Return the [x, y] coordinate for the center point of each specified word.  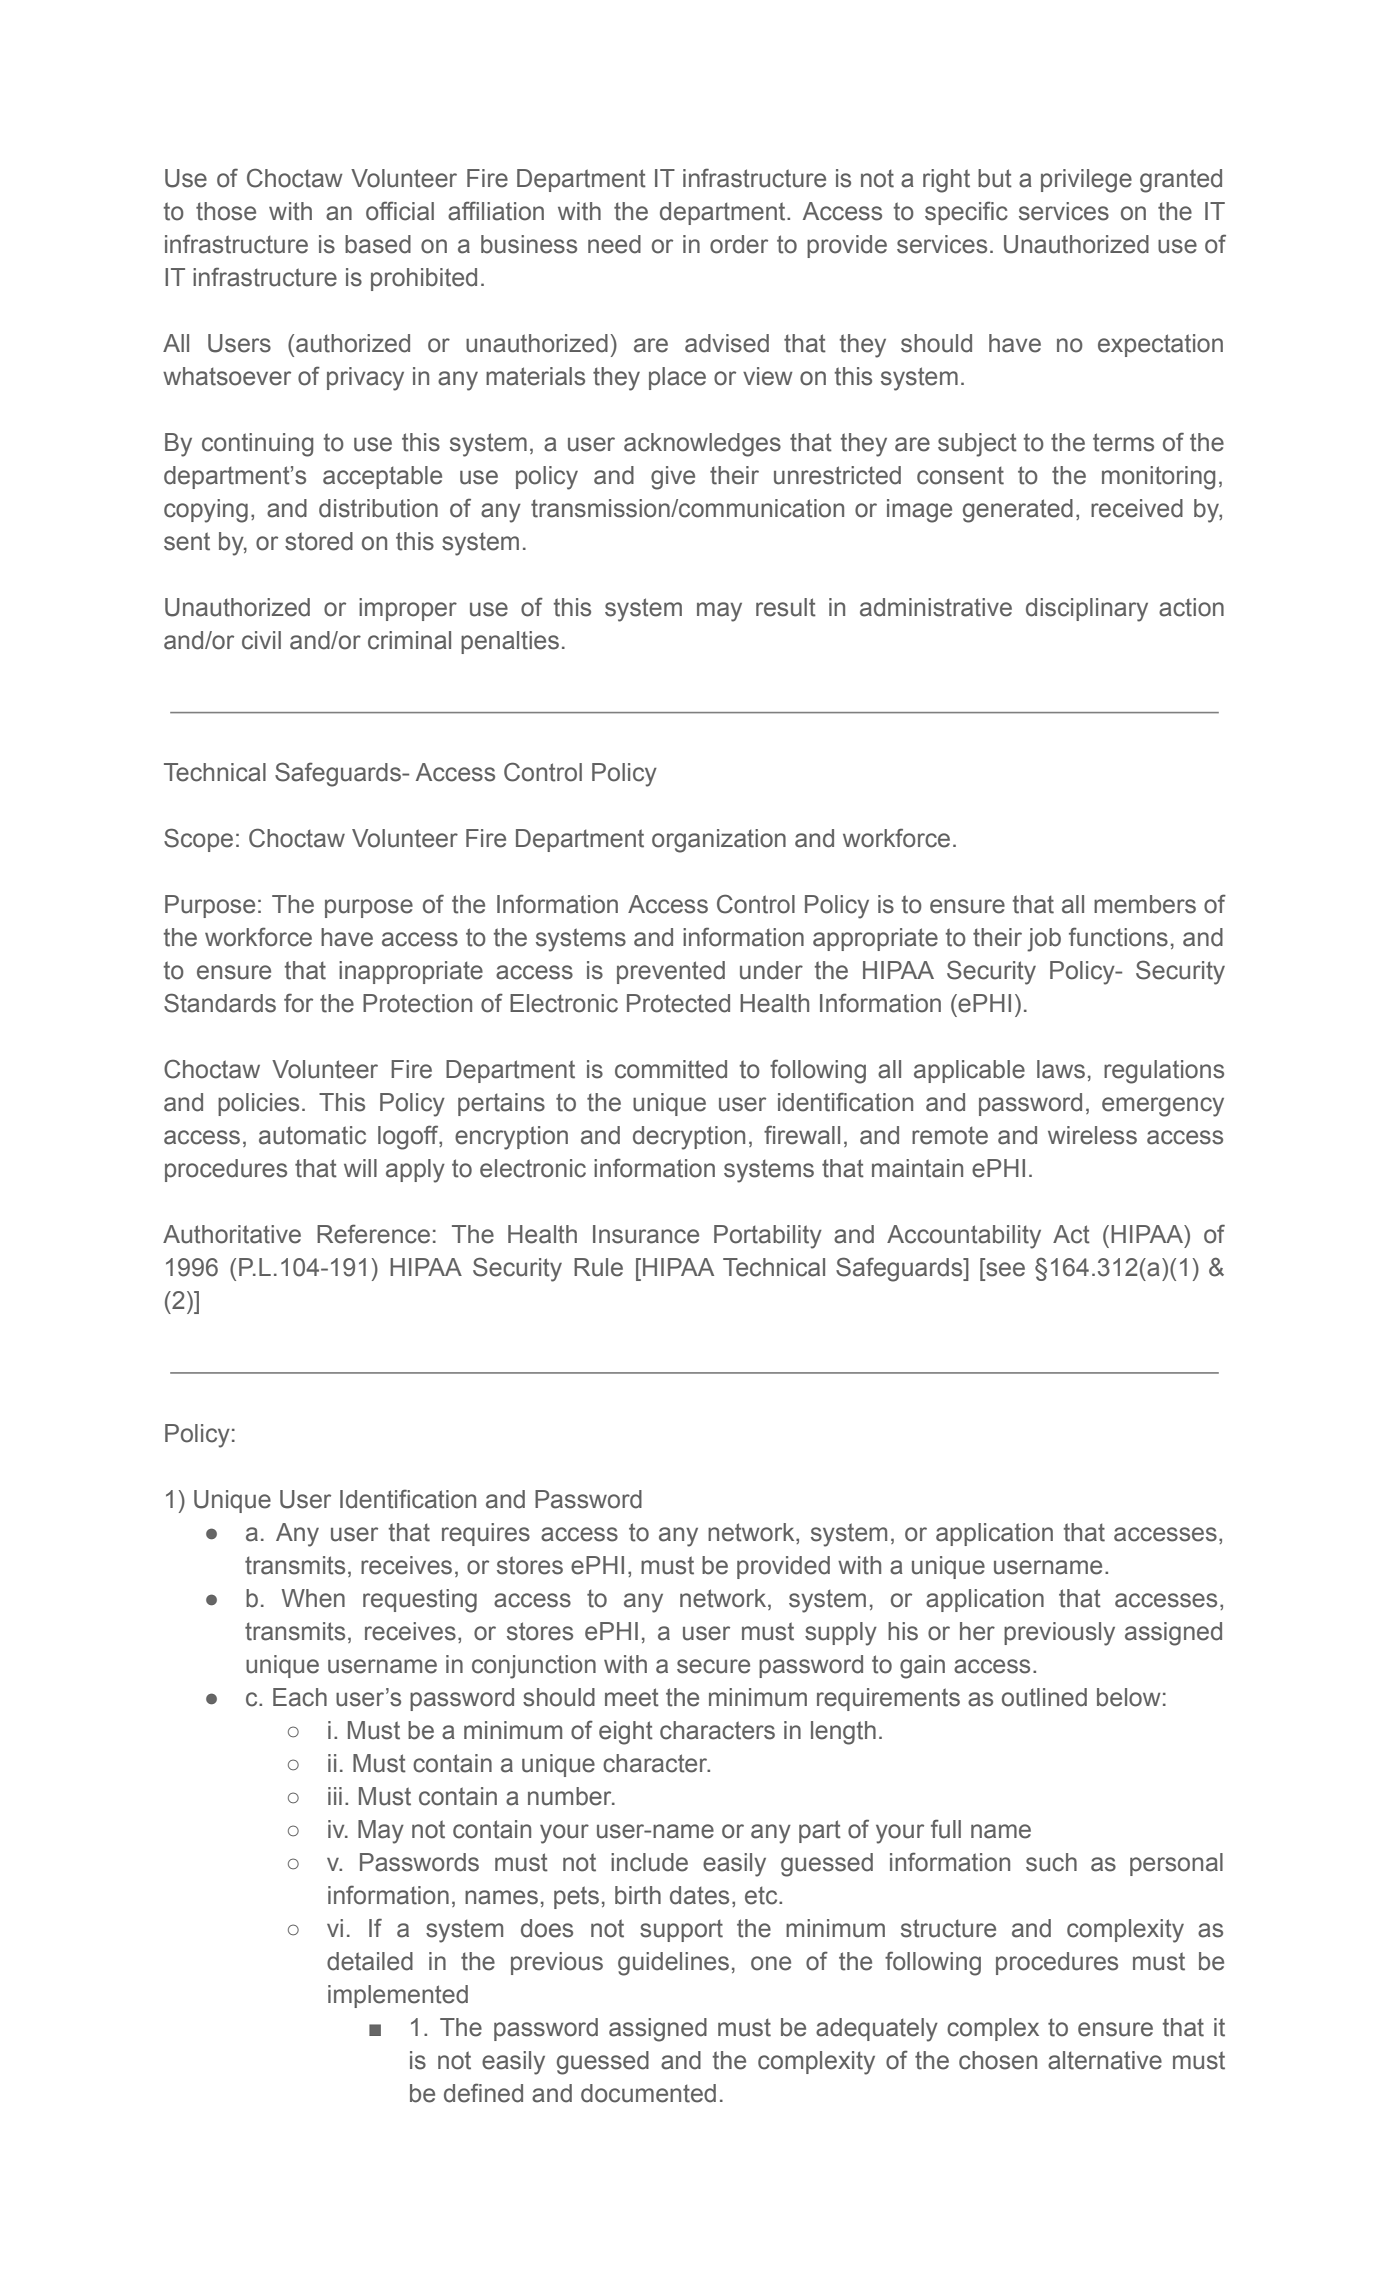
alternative [1105, 2060]
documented [648, 2093]
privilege [1086, 181]
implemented [398, 1996]
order [739, 244]
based [378, 244]
